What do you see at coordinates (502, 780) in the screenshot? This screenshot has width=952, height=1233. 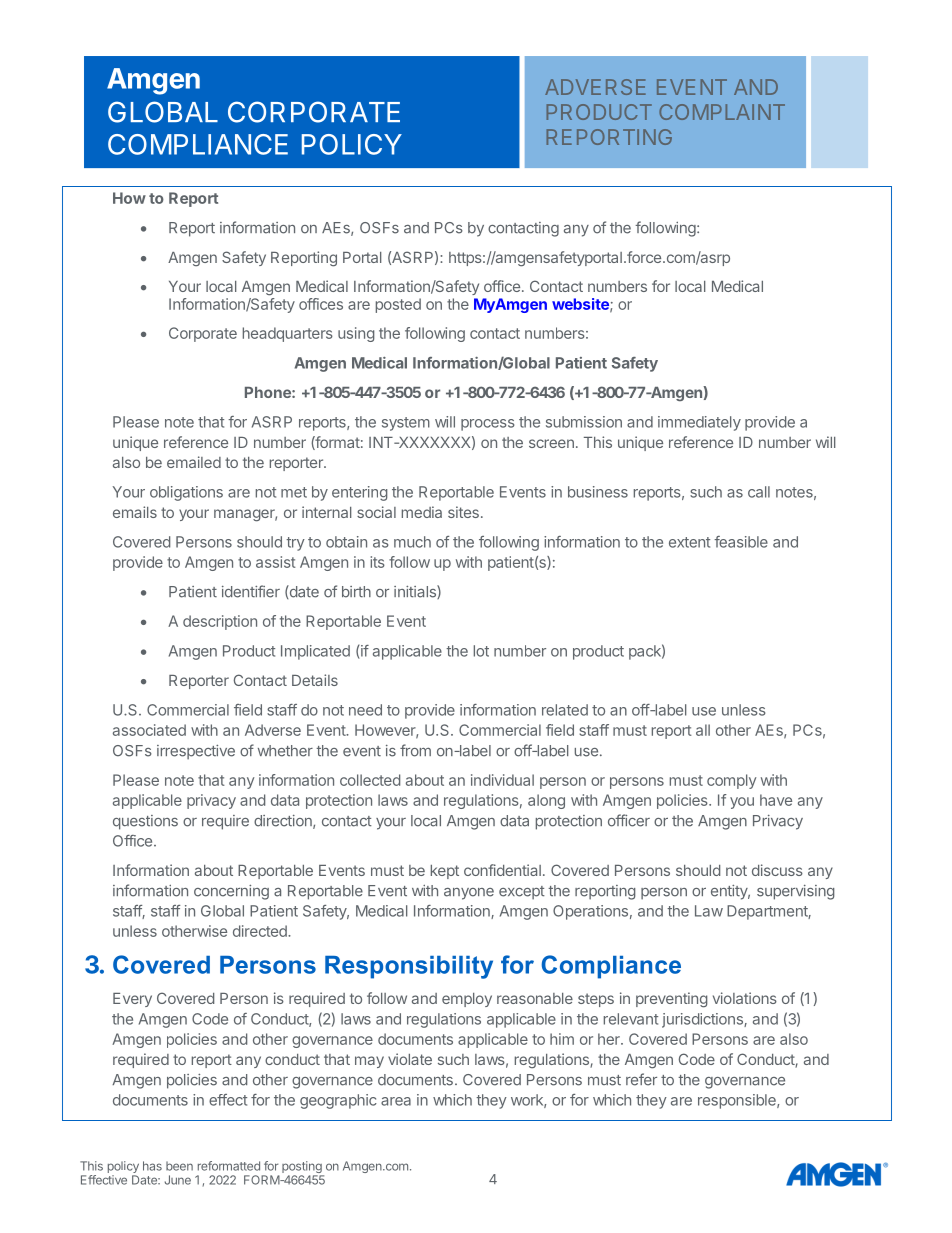 I see `individual` at bounding box center [502, 780].
